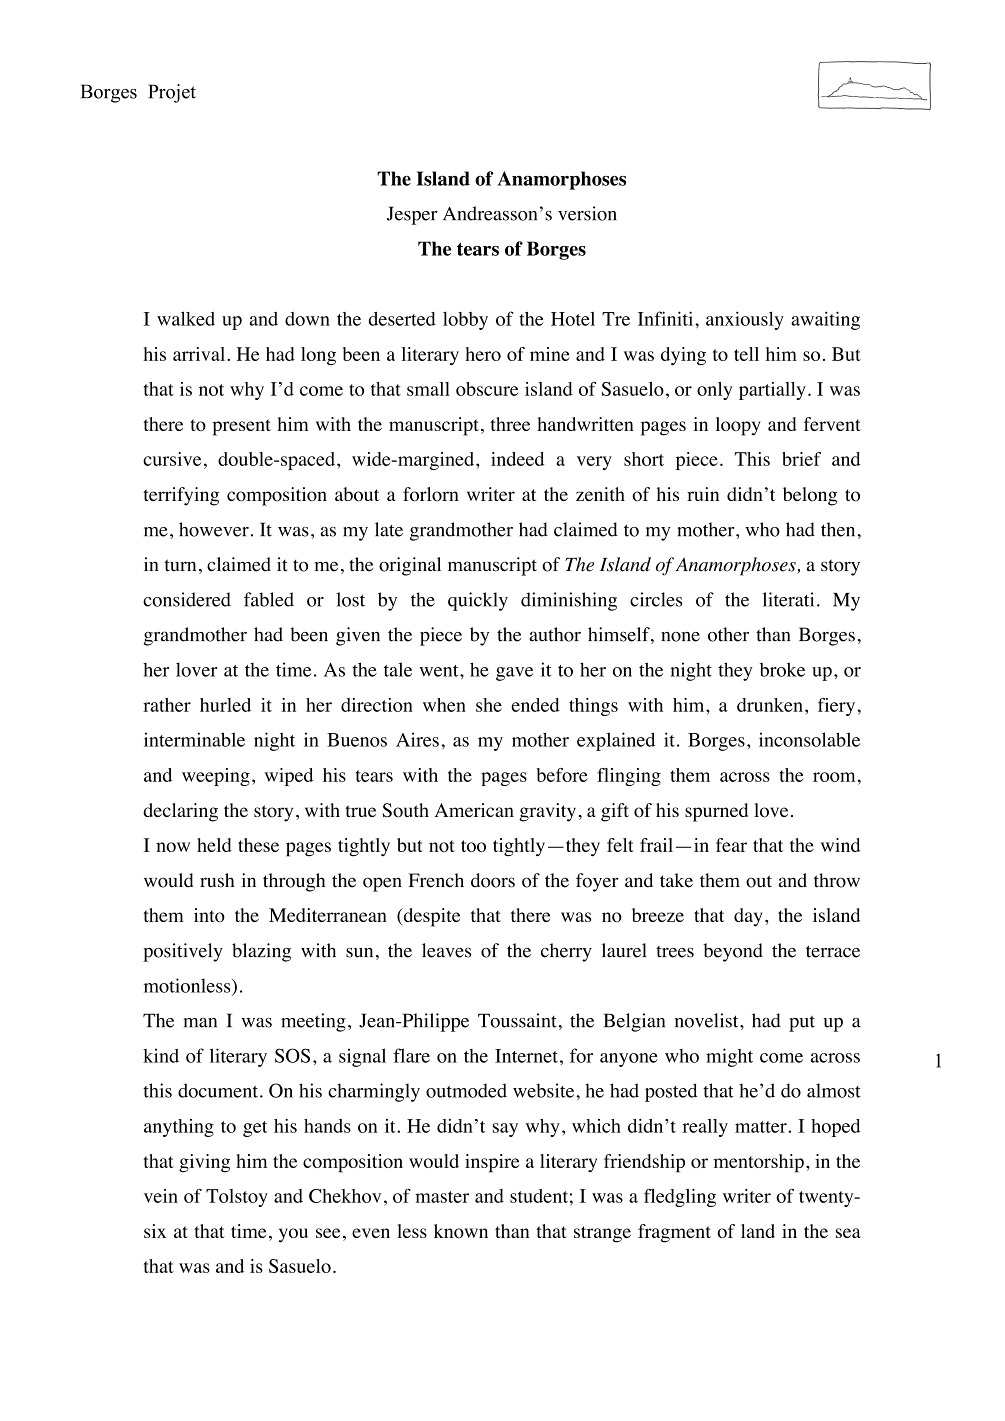 This page has height=1421, width=1005. What do you see at coordinates (214, 529) in the page?
I see `however` at bounding box center [214, 529].
